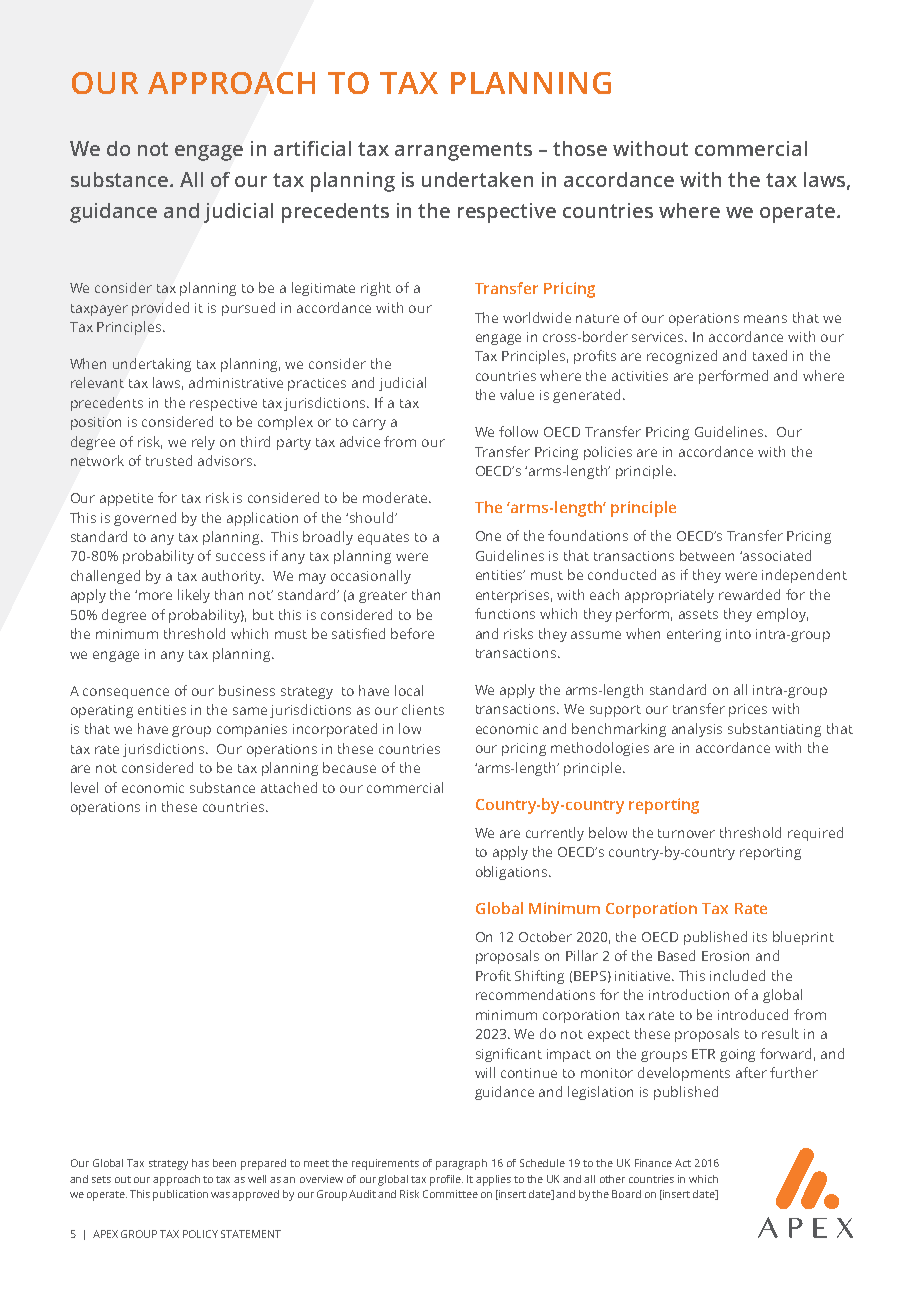 The image size is (924, 1308). Describe the element at coordinates (312, 148) in the page. I see `artificial` at that location.
